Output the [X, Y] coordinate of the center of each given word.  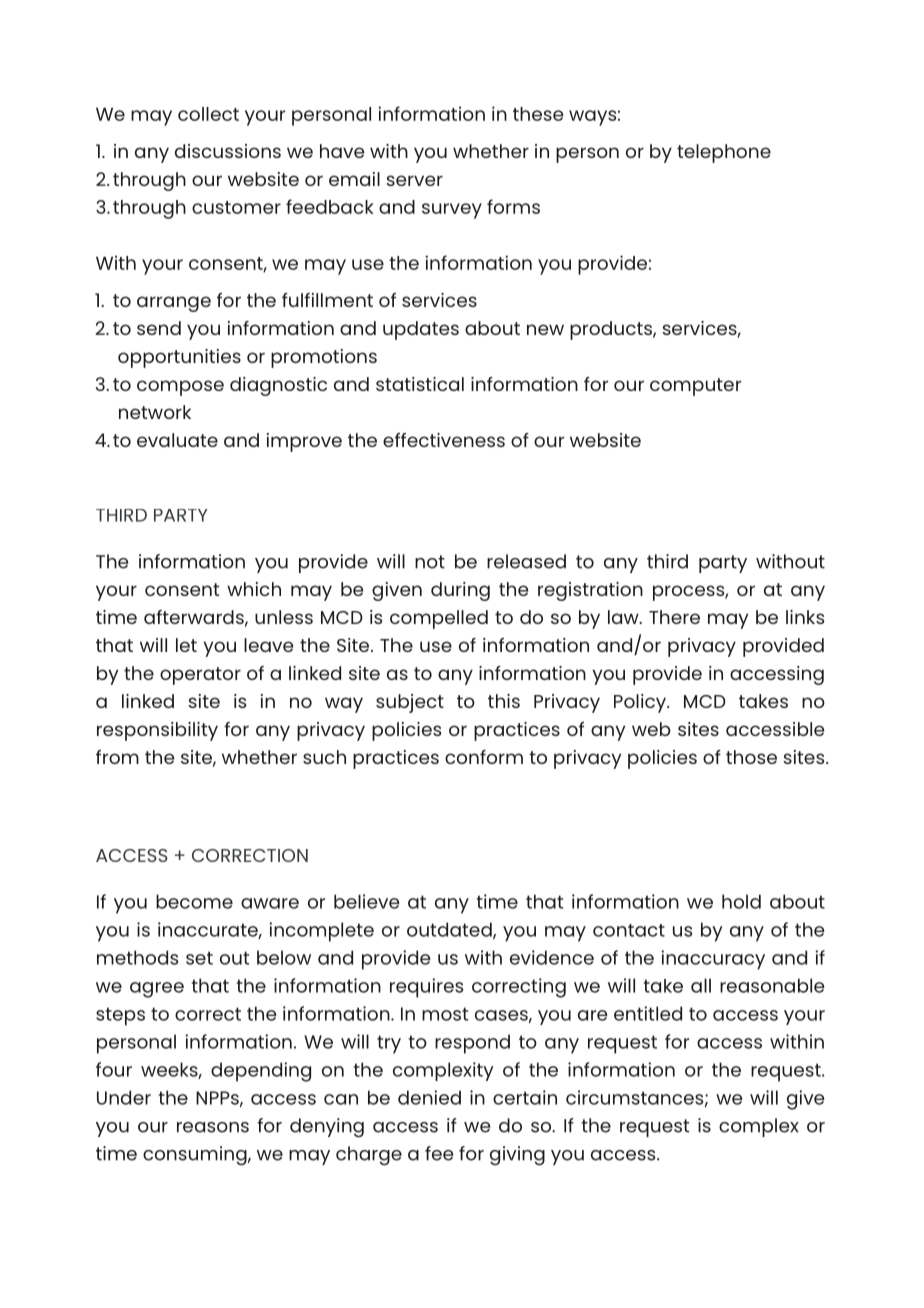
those [751, 757]
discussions [228, 151]
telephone [724, 153]
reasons [213, 1127]
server [414, 180]
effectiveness [444, 440]
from [117, 757]
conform [484, 757]
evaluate [177, 440]
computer [695, 387]
